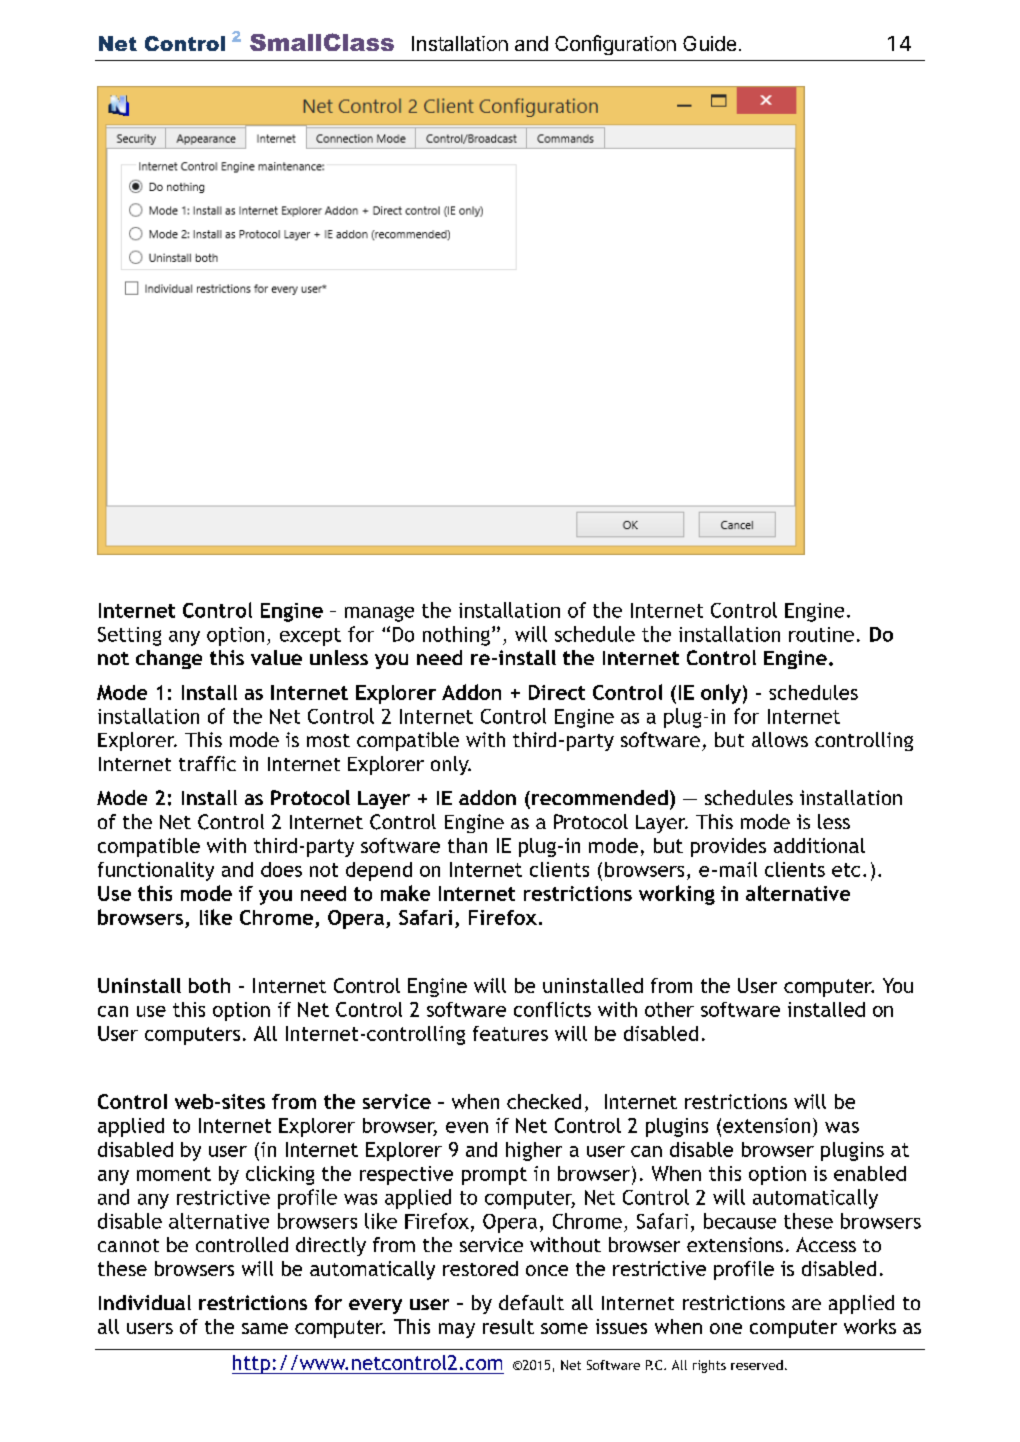 The height and width of the image is (1442, 1020). Describe the element at coordinates (508, 1326) in the image. I see `result` at that location.
